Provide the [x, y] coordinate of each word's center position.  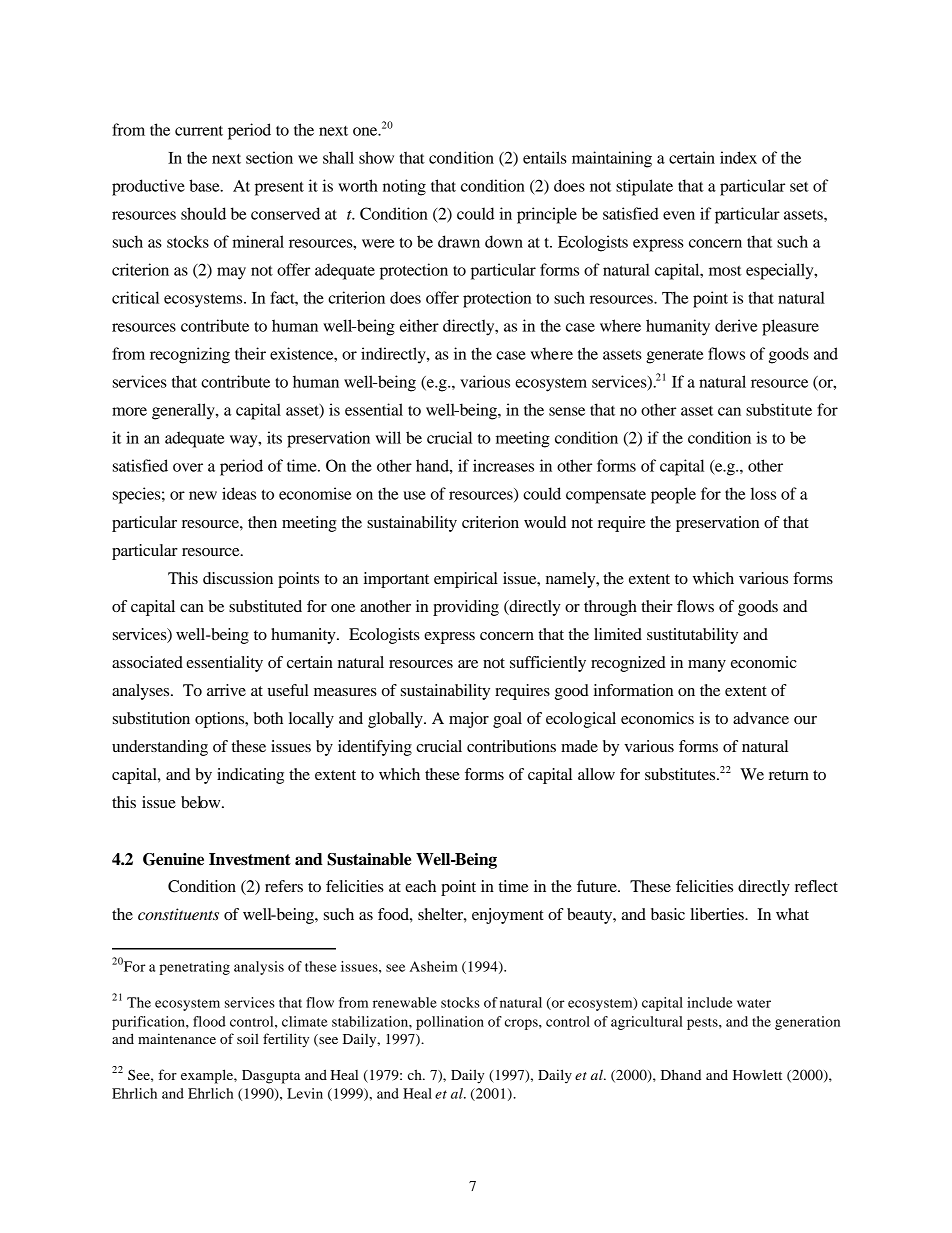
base [205, 185]
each [420, 886]
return [789, 775]
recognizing [190, 355]
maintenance [177, 1038]
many [707, 666]
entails [545, 157]
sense [567, 411]
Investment [250, 859]
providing [466, 608]
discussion [238, 578]
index [738, 157]
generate [674, 357]
